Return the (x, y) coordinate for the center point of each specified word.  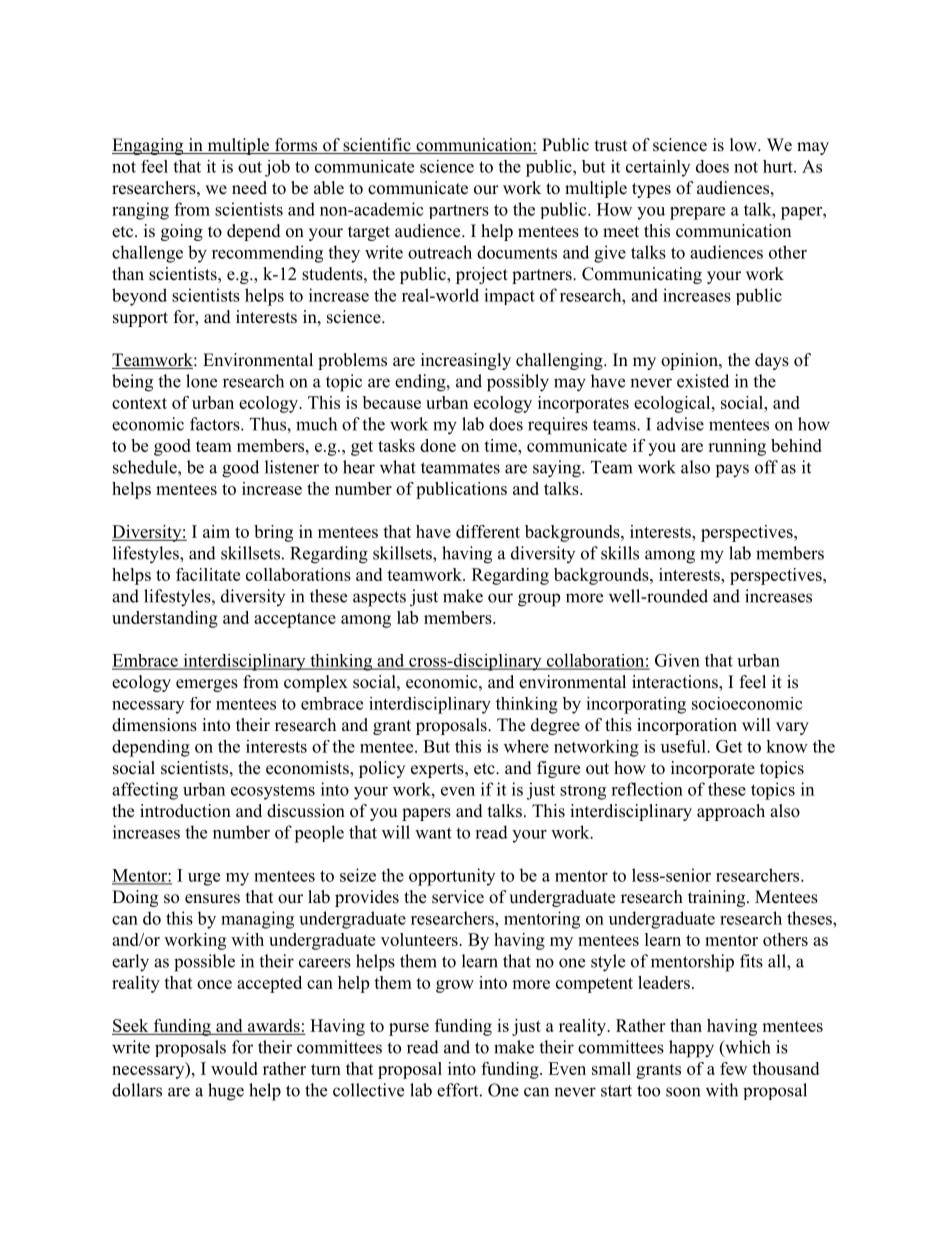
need (249, 188)
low (744, 145)
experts (438, 770)
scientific (377, 146)
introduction (185, 811)
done (438, 445)
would (234, 1068)
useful (684, 746)
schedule (146, 467)
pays (732, 471)
